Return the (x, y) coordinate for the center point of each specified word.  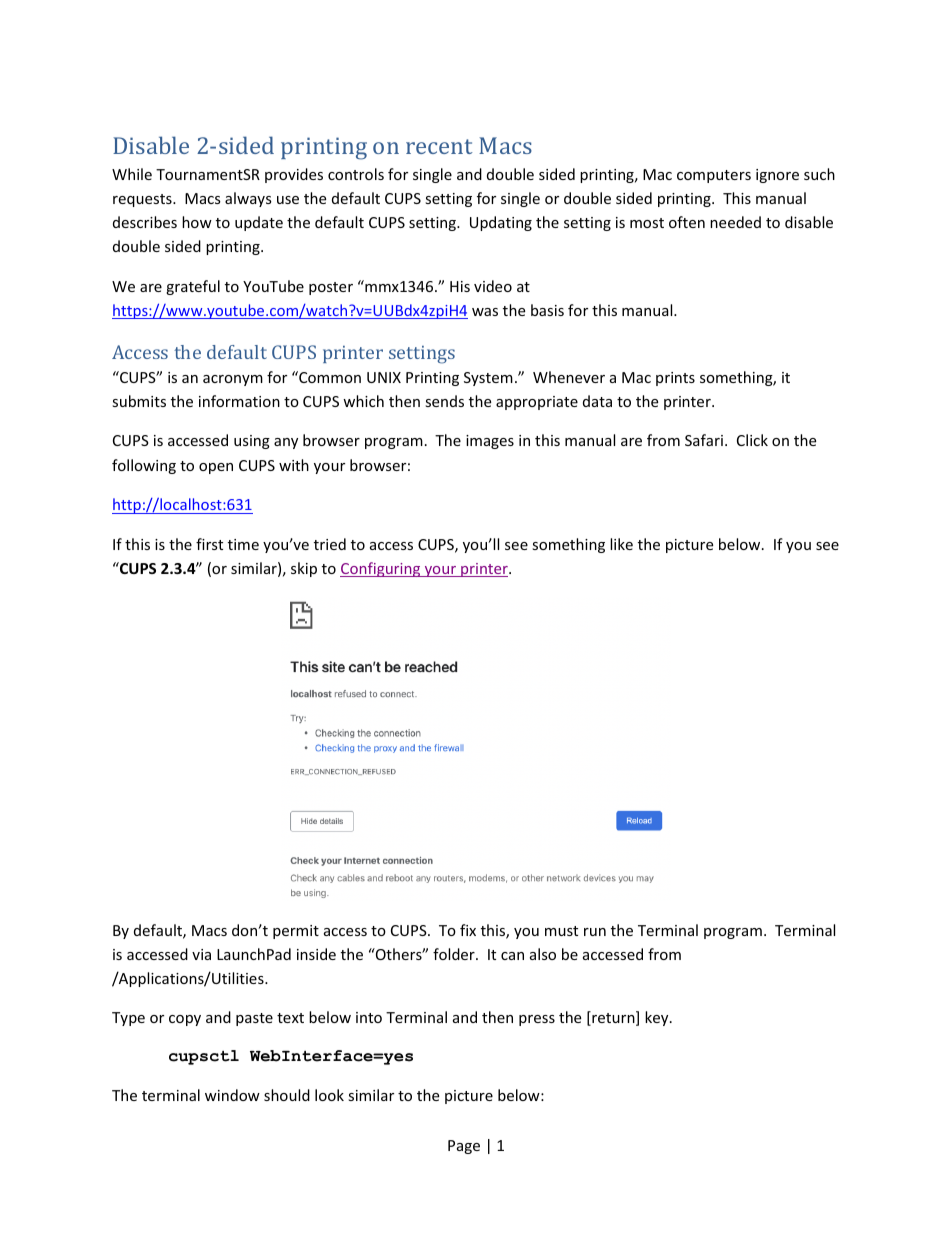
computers (714, 176)
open (216, 468)
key (658, 1018)
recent (439, 146)
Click (752, 440)
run (595, 932)
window (232, 1095)
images (490, 442)
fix (468, 930)
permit (296, 932)
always (248, 199)
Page (464, 1147)
